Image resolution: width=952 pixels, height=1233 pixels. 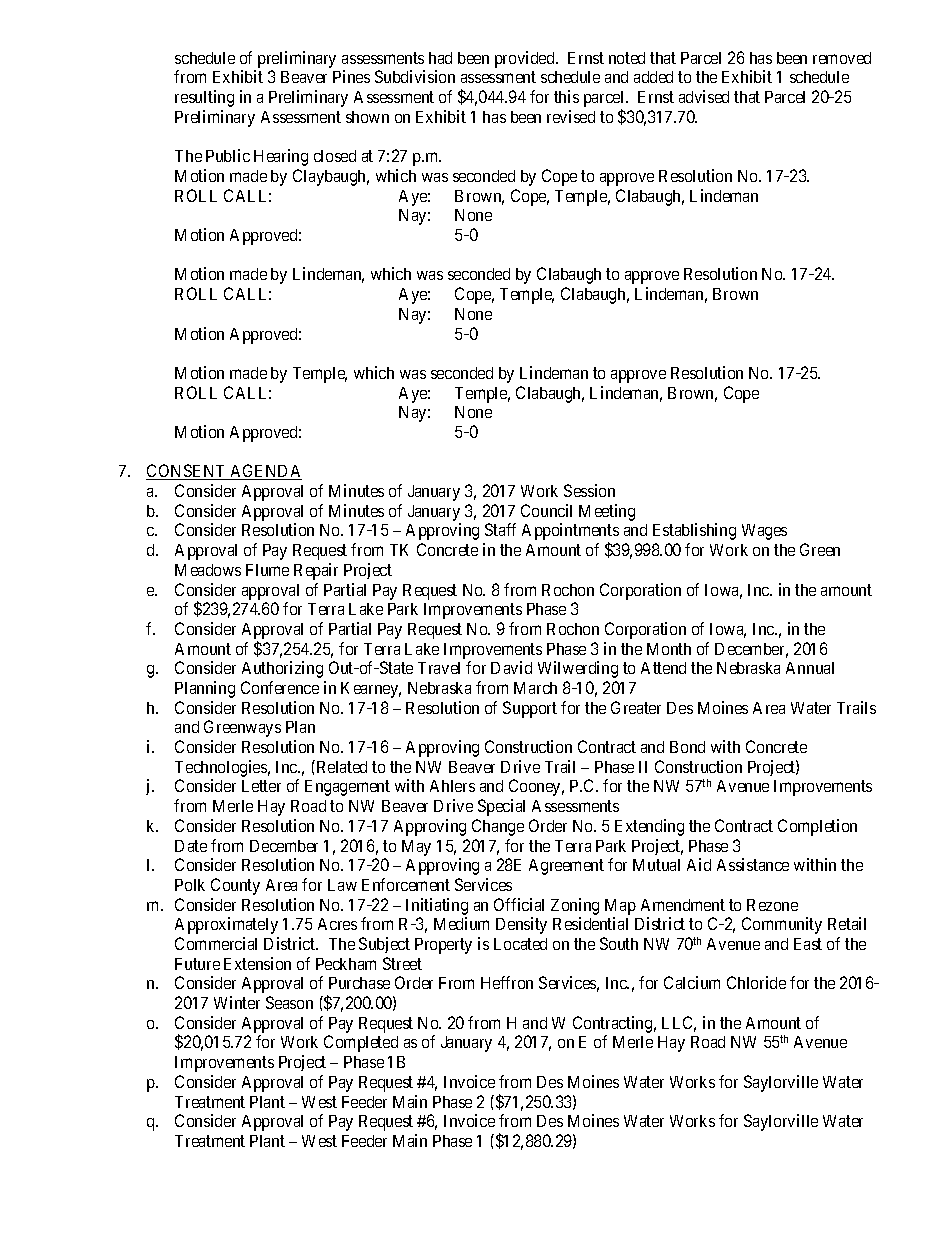 What do you see at coordinates (764, 532) in the screenshot?
I see `Wages` at bounding box center [764, 532].
